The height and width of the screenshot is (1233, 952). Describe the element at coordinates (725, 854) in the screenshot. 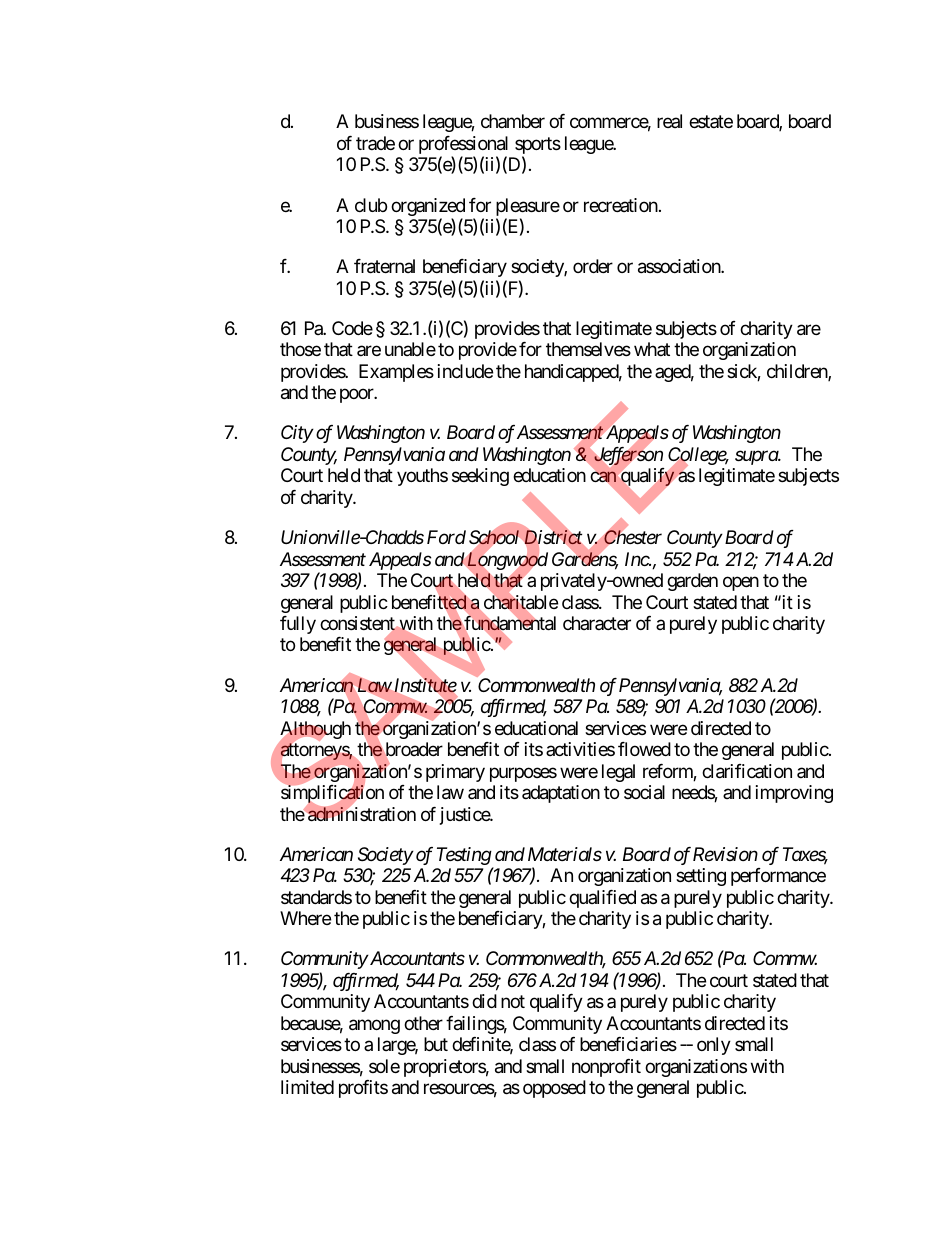

I see `Revision` at that location.
